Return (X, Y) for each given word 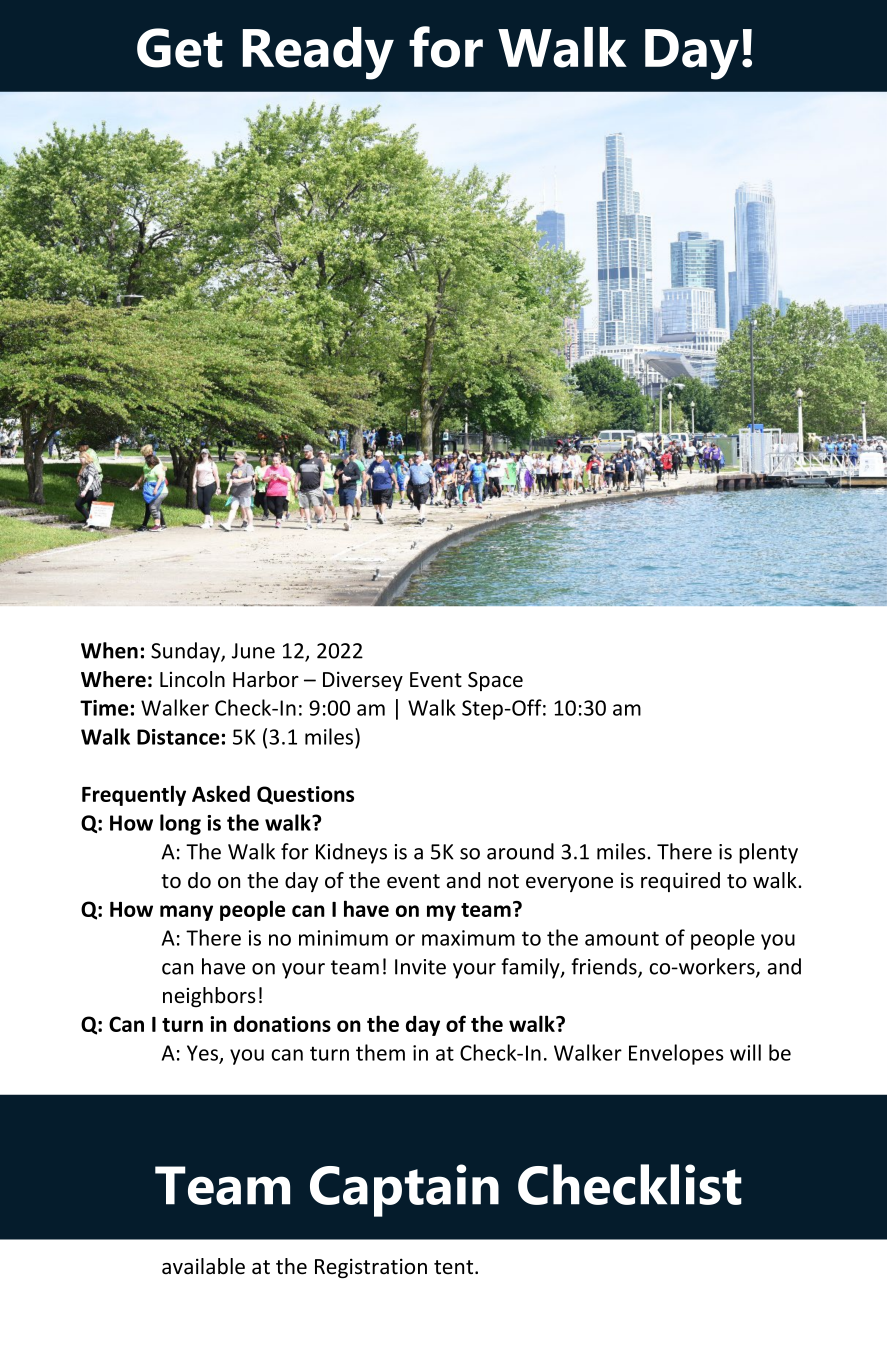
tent (455, 1267)
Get (180, 48)
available (203, 1266)
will (745, 1052)
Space (495, 681)
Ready (318, 53)
